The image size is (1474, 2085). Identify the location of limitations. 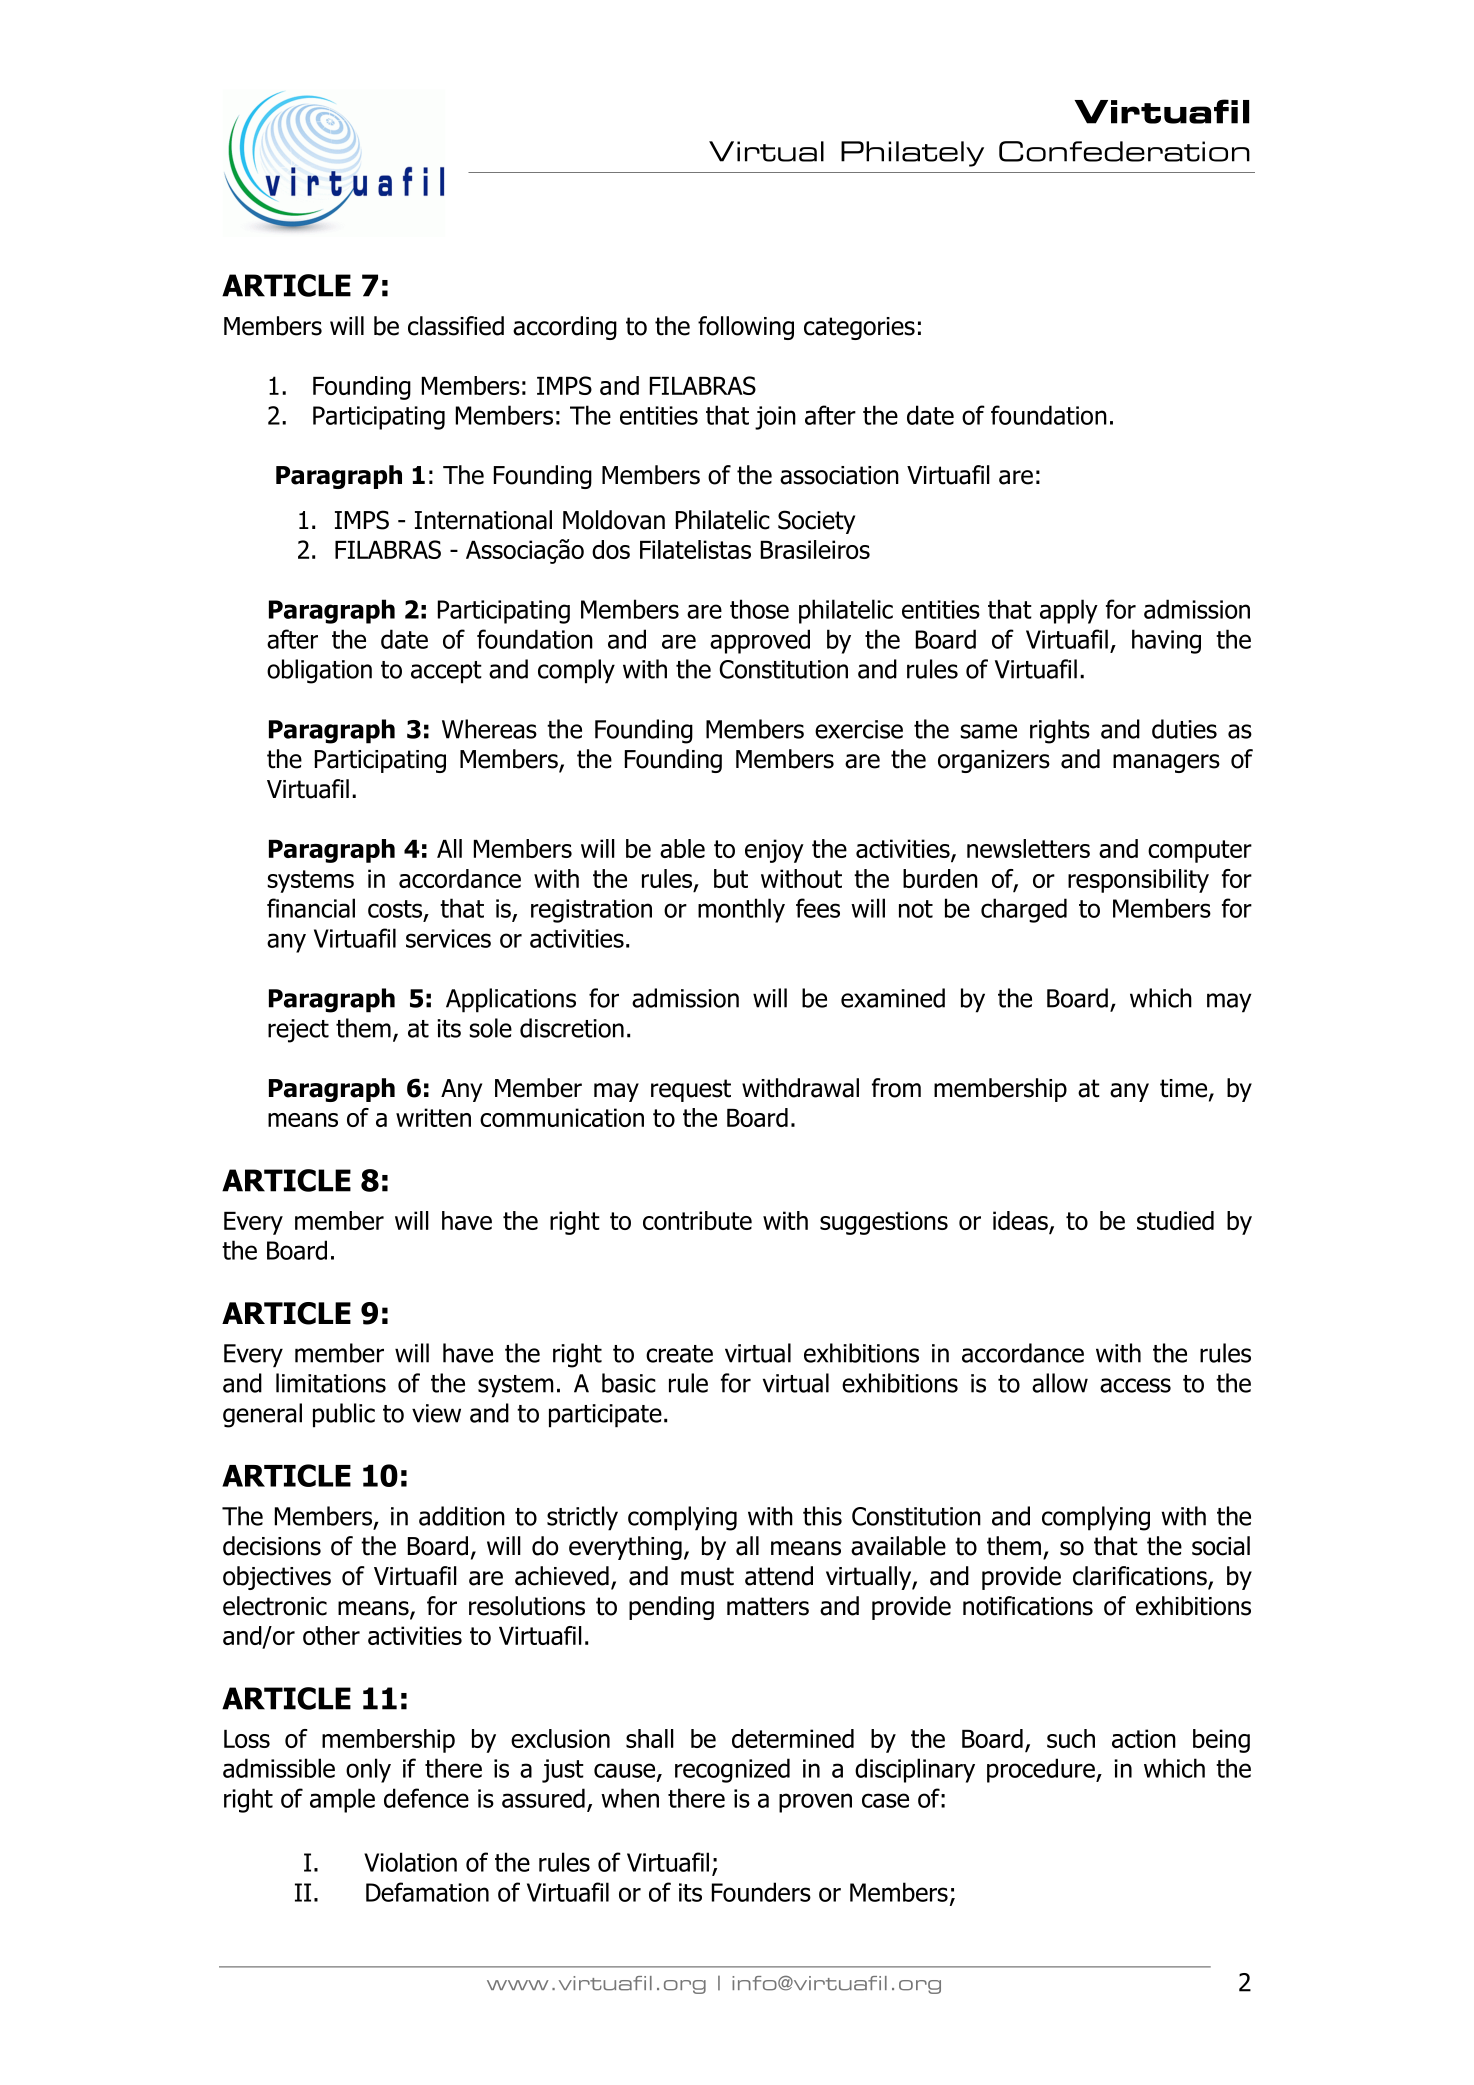
(331, 1383).
